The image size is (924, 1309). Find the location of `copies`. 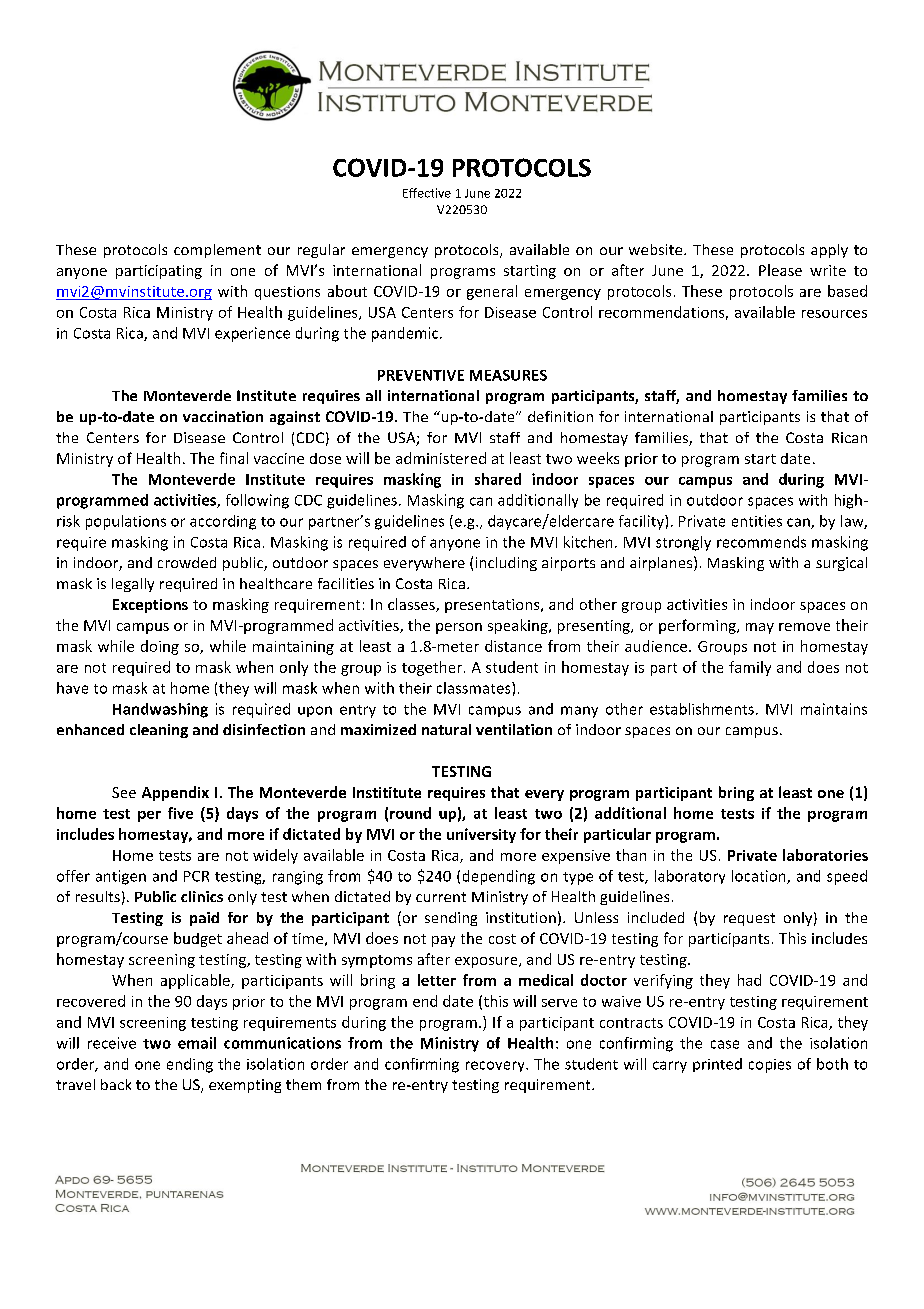

copies is located at coordinates (770, 1066).
